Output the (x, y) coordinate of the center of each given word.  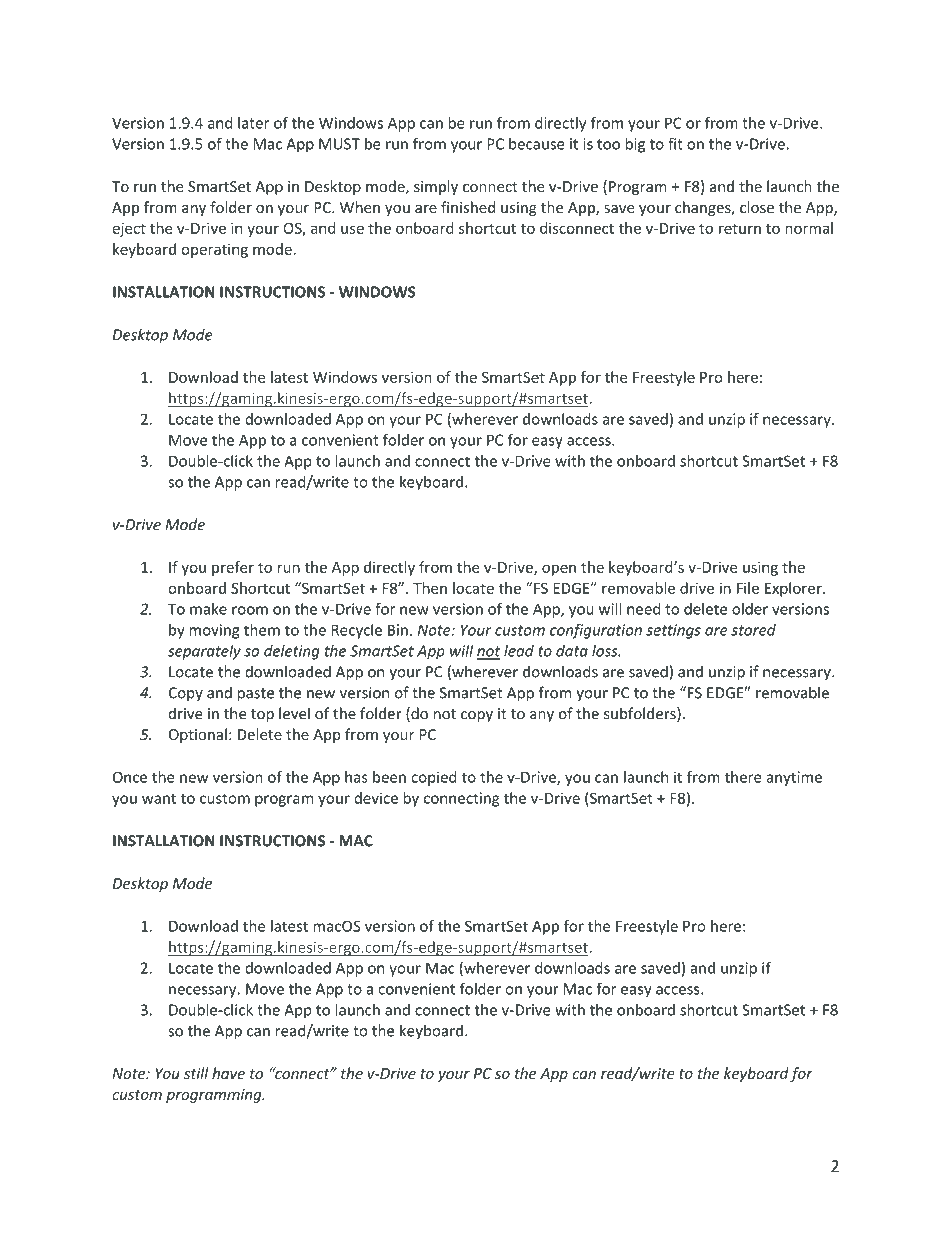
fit (675, 143)
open (559, 570)
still (196, 1073)
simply (436, 187)
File (748, 588)
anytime (794, 778)
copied (434, 778)
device (376, 798)
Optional (198, 735)
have (228, 1073)
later (253, 123)
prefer (233, 568)
